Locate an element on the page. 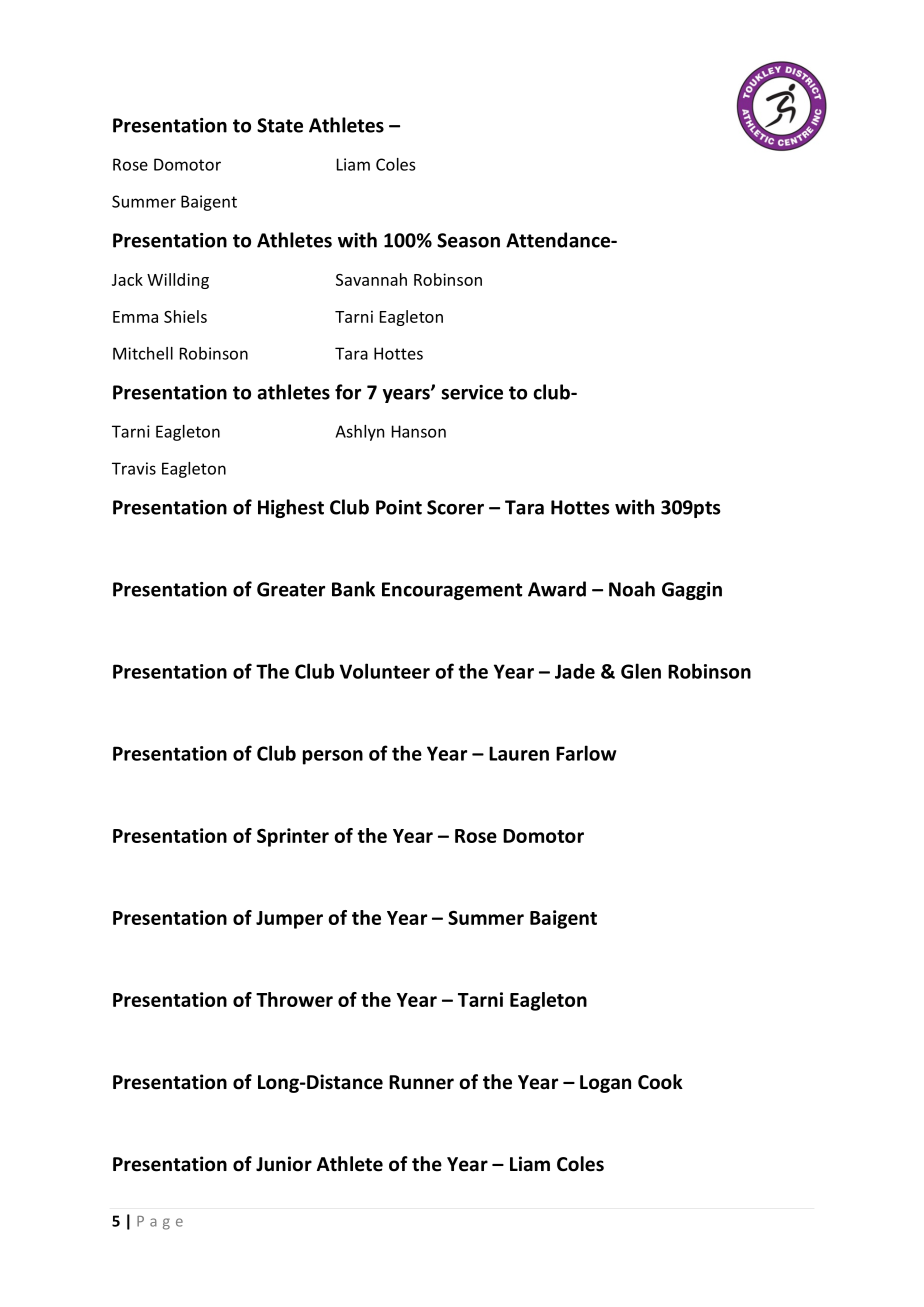 The image size is (924, 1307). Point is located at coordinates (399, 507).
